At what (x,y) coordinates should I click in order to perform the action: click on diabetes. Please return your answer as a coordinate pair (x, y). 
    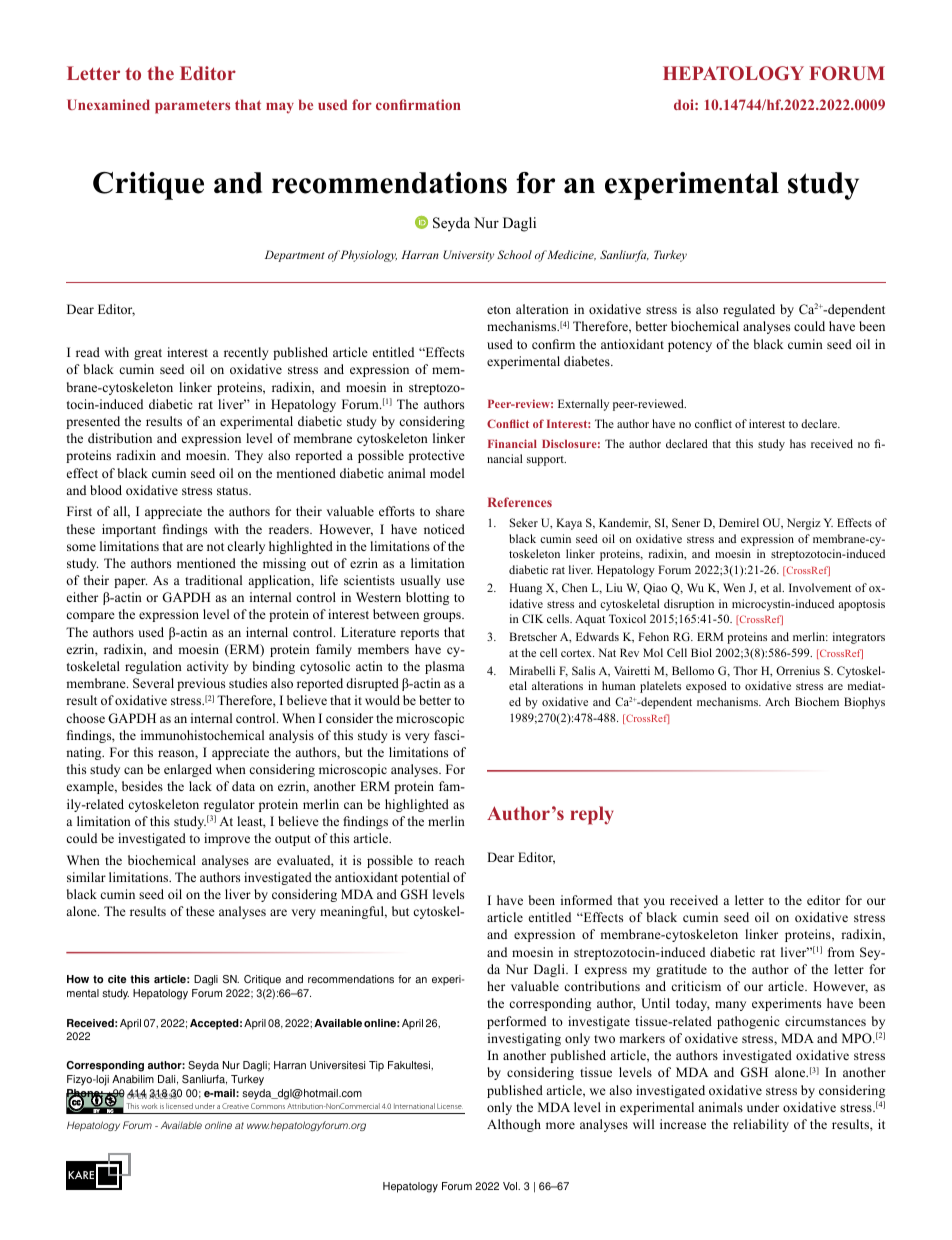
    Looking at the image, I should click on (588, 361).
